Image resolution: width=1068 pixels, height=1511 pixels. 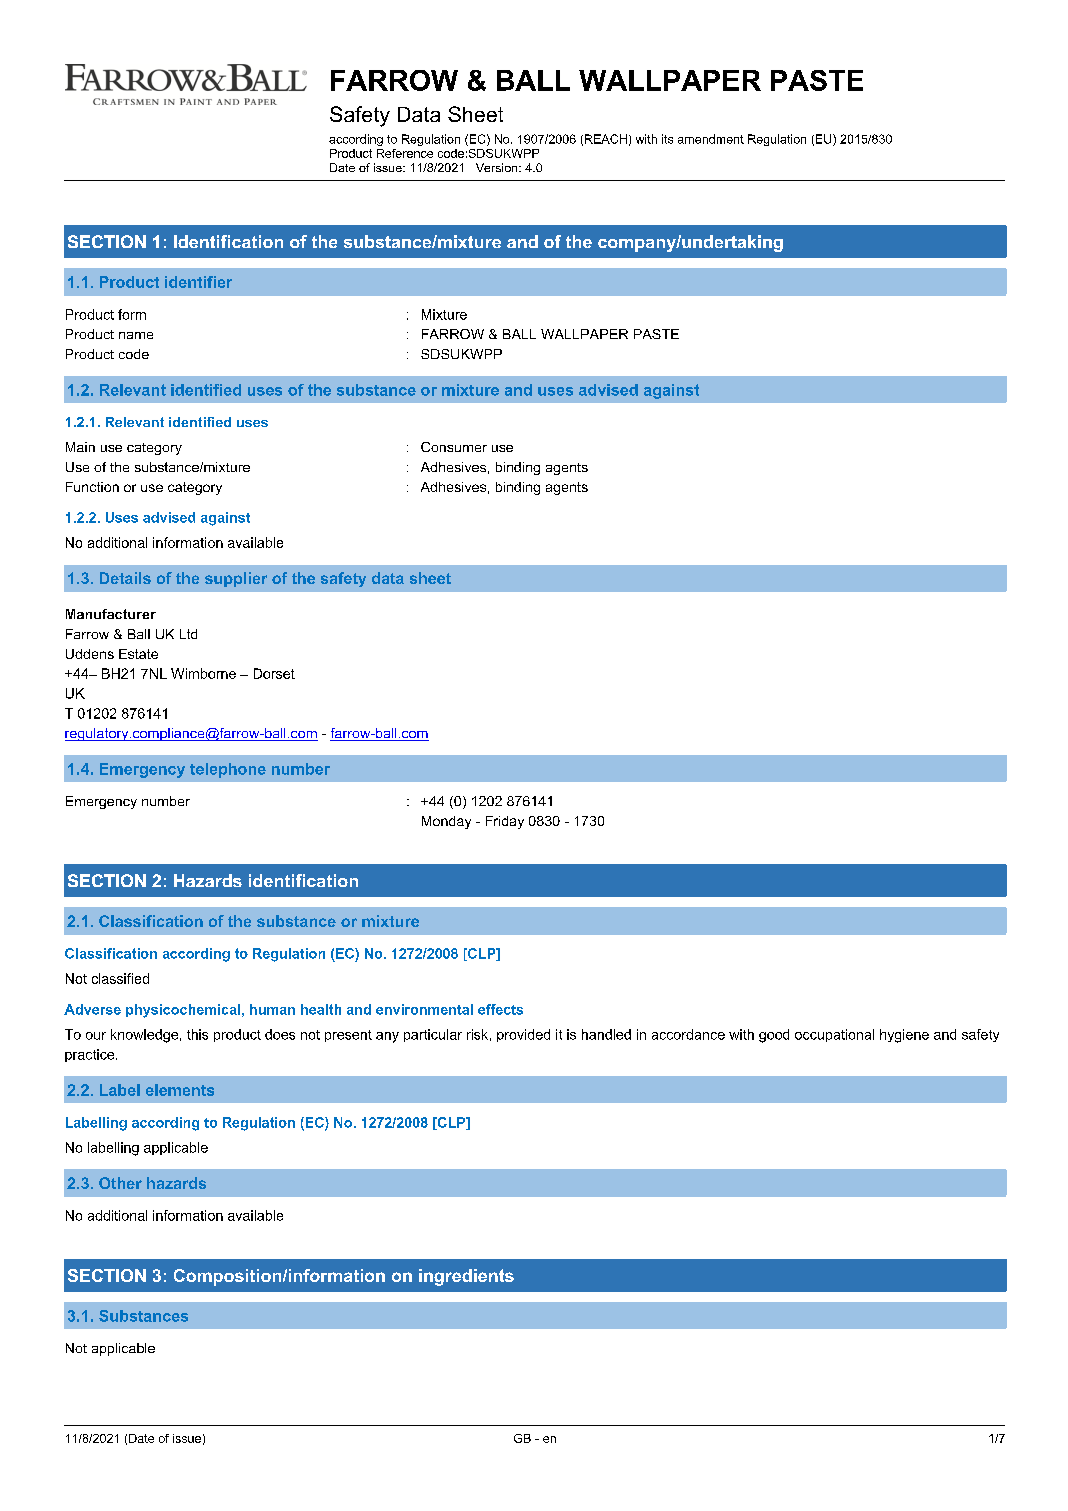 I want to click on Monday, so click(x=446, y=822).
